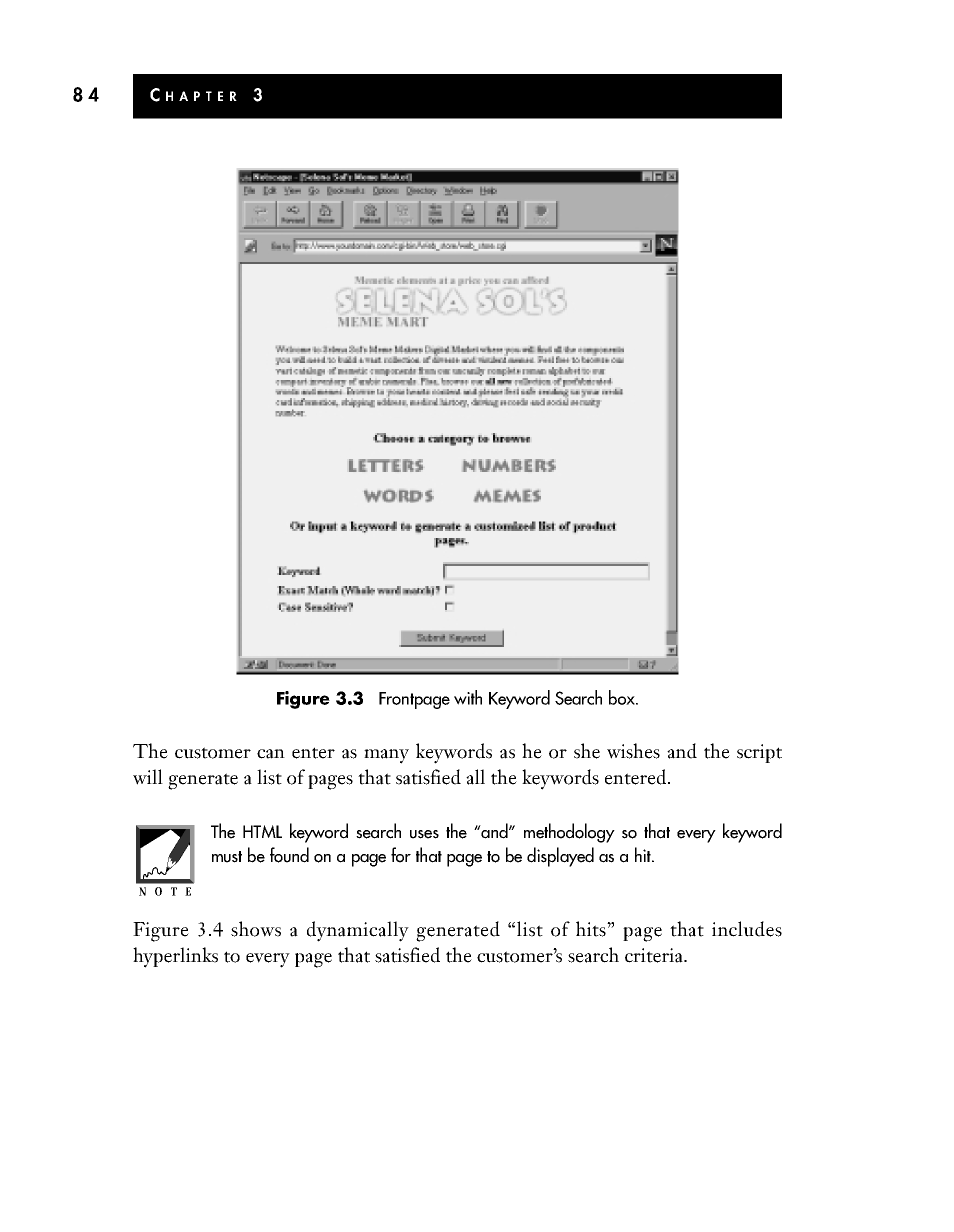  What do you see at coordinates (633, 751) in the page?
I see `wishes` at bounding box center [633, 751].
